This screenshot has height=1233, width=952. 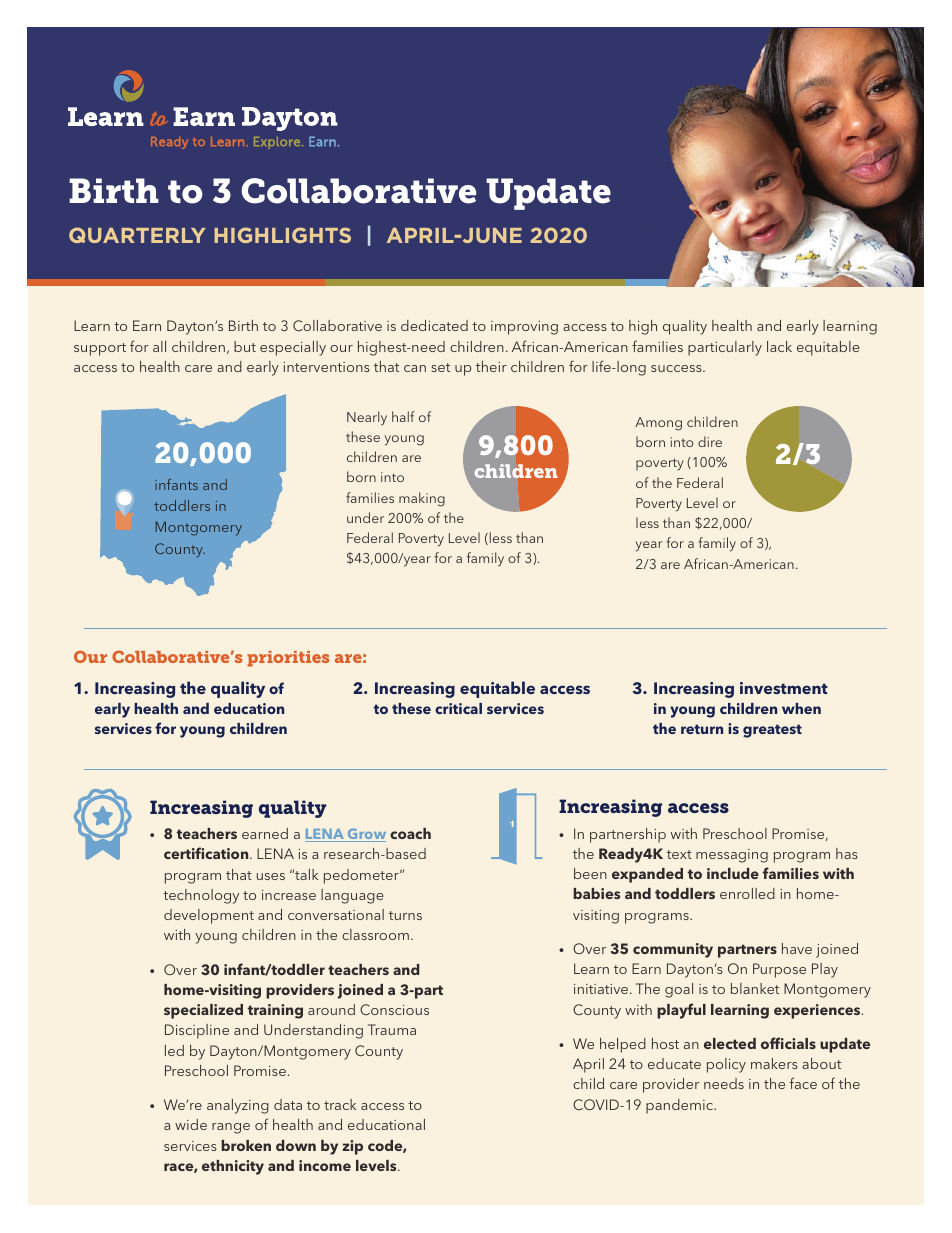 What do you see at coordinates (434, 325) in the screenshot?
I see `dedicated` at bounding box center [434, 325].
